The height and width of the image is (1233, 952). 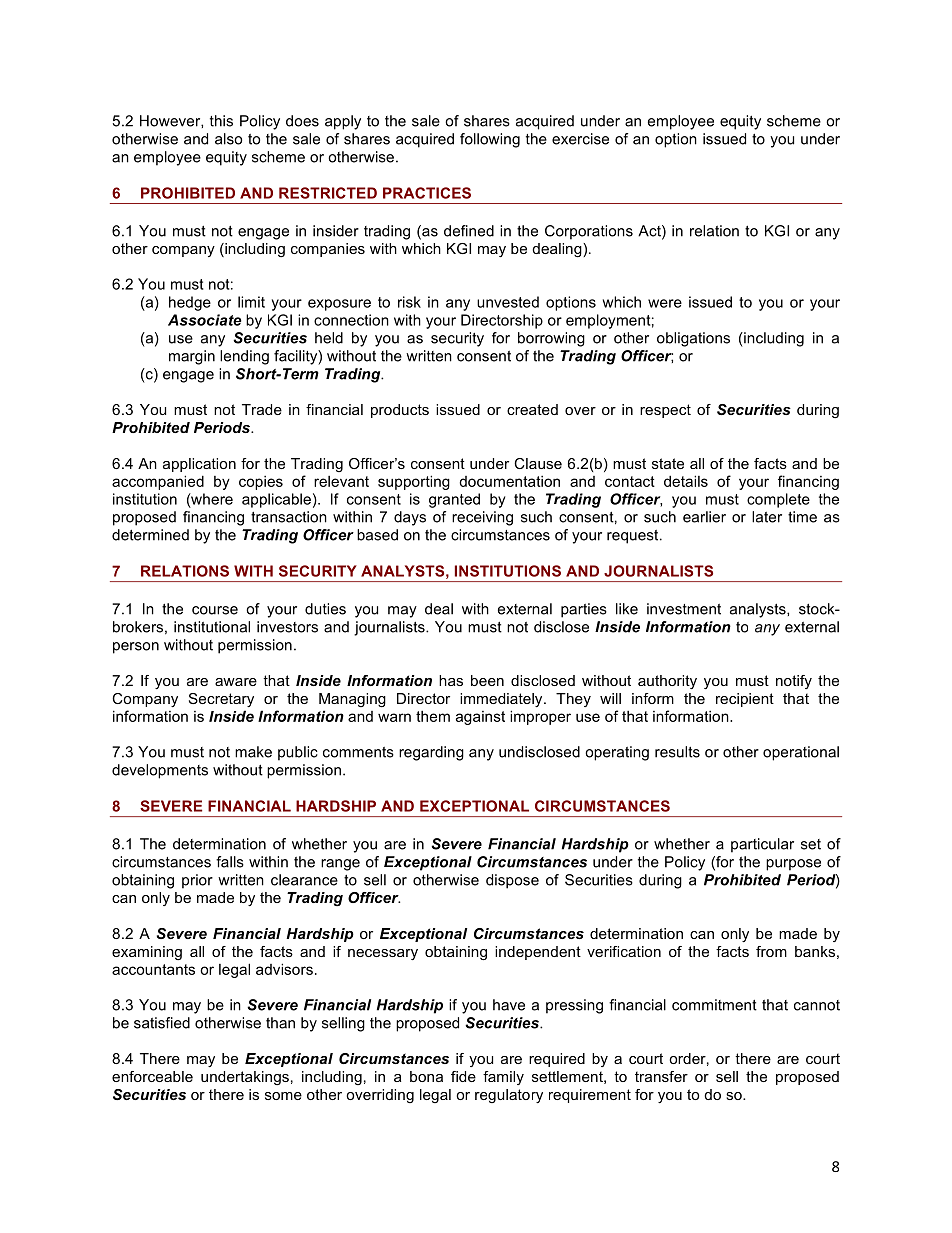 I want to click on been, so click(x=487, y=680).
